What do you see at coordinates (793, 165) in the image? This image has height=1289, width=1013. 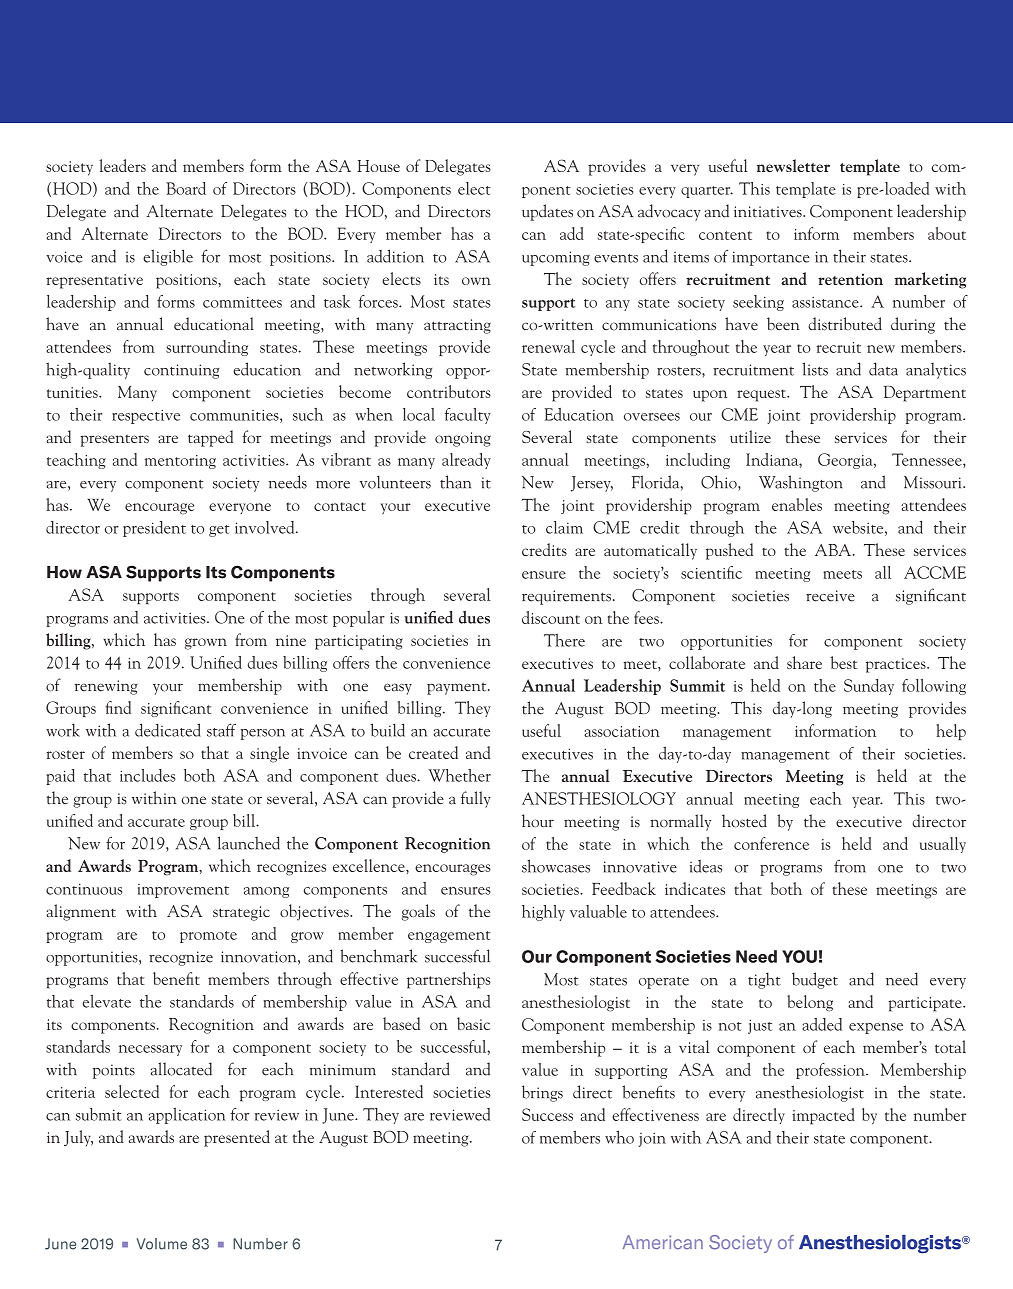 I see `newsletter` at bounding box center [793, 165].
